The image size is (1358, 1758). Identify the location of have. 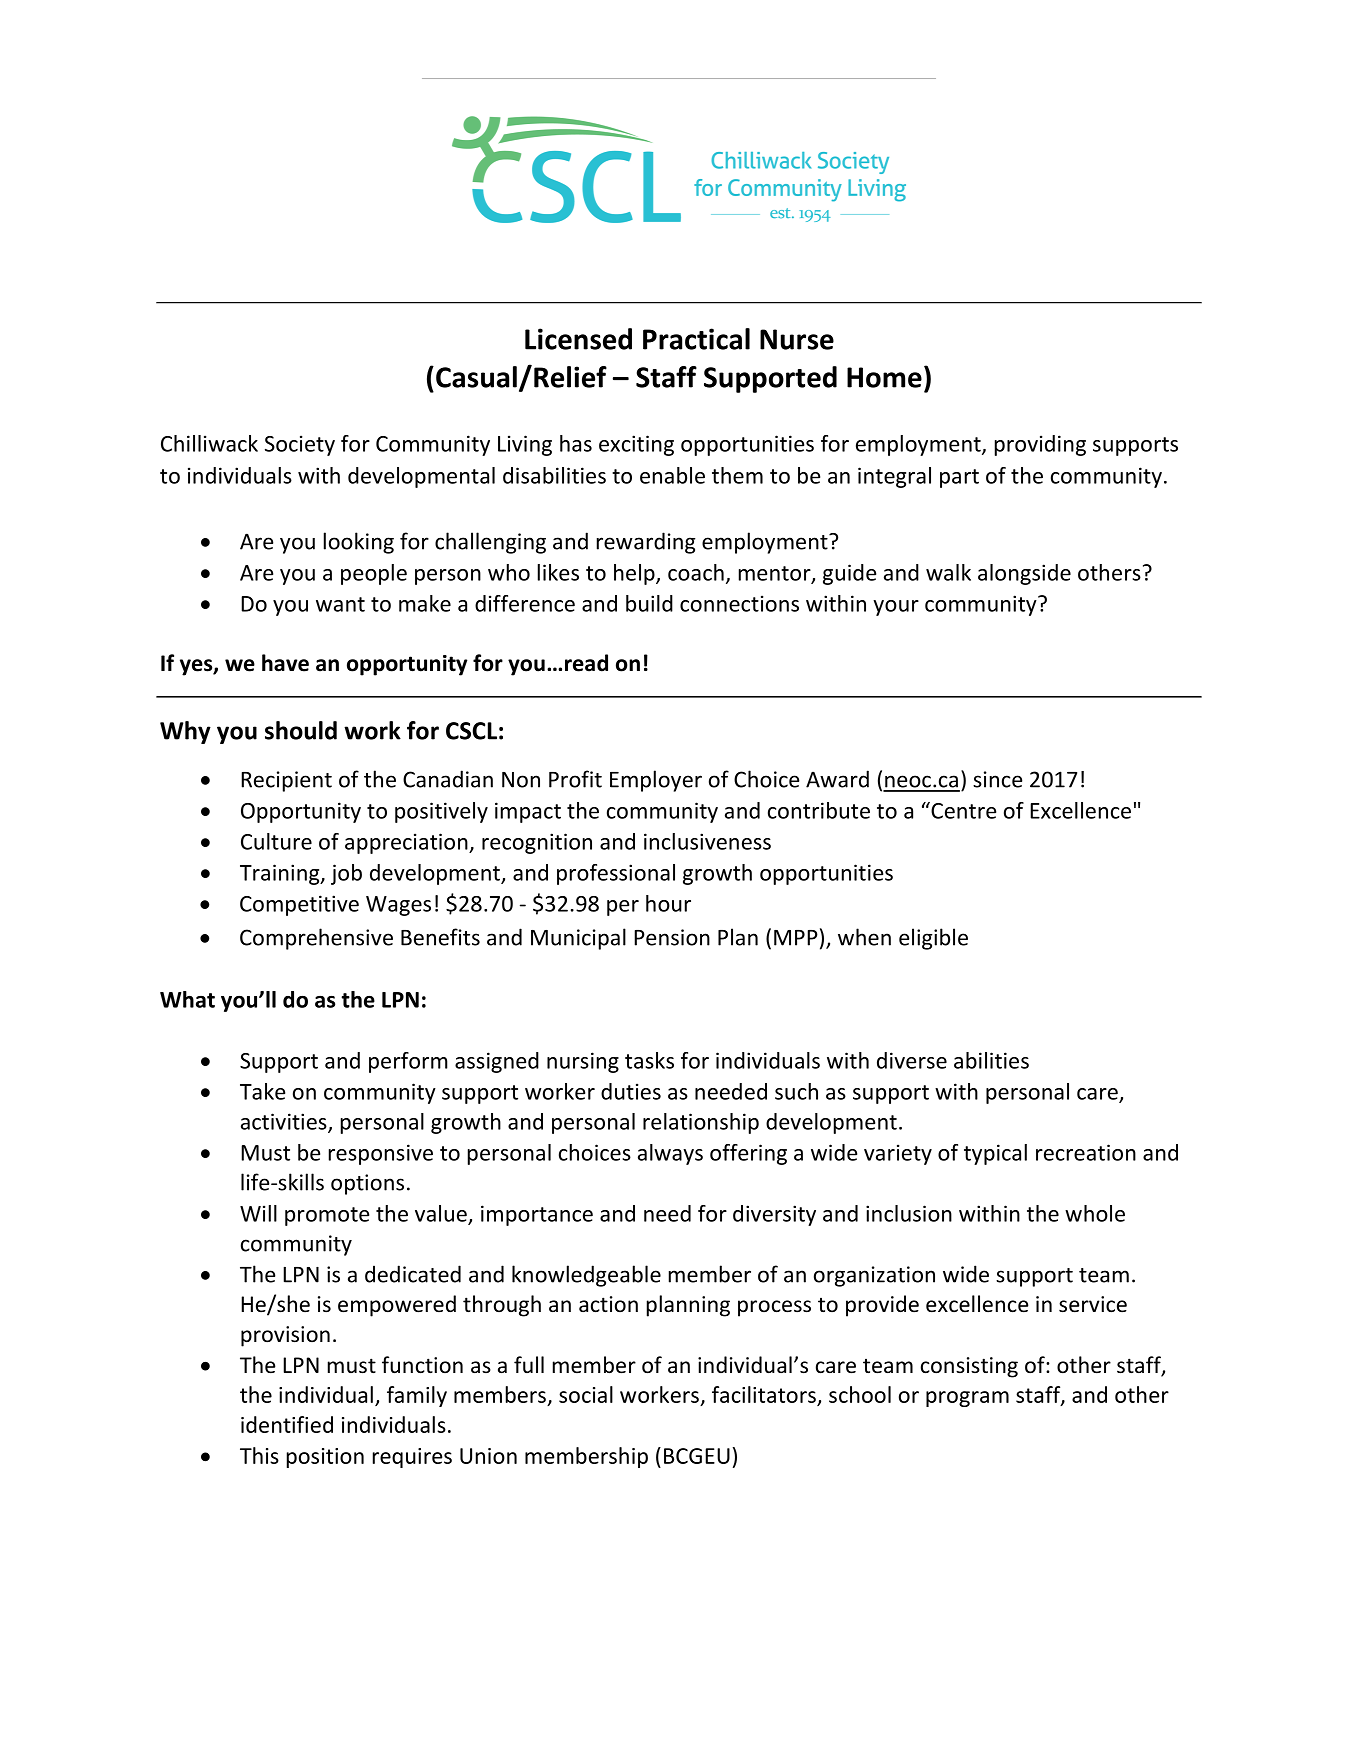
(285, 663).
